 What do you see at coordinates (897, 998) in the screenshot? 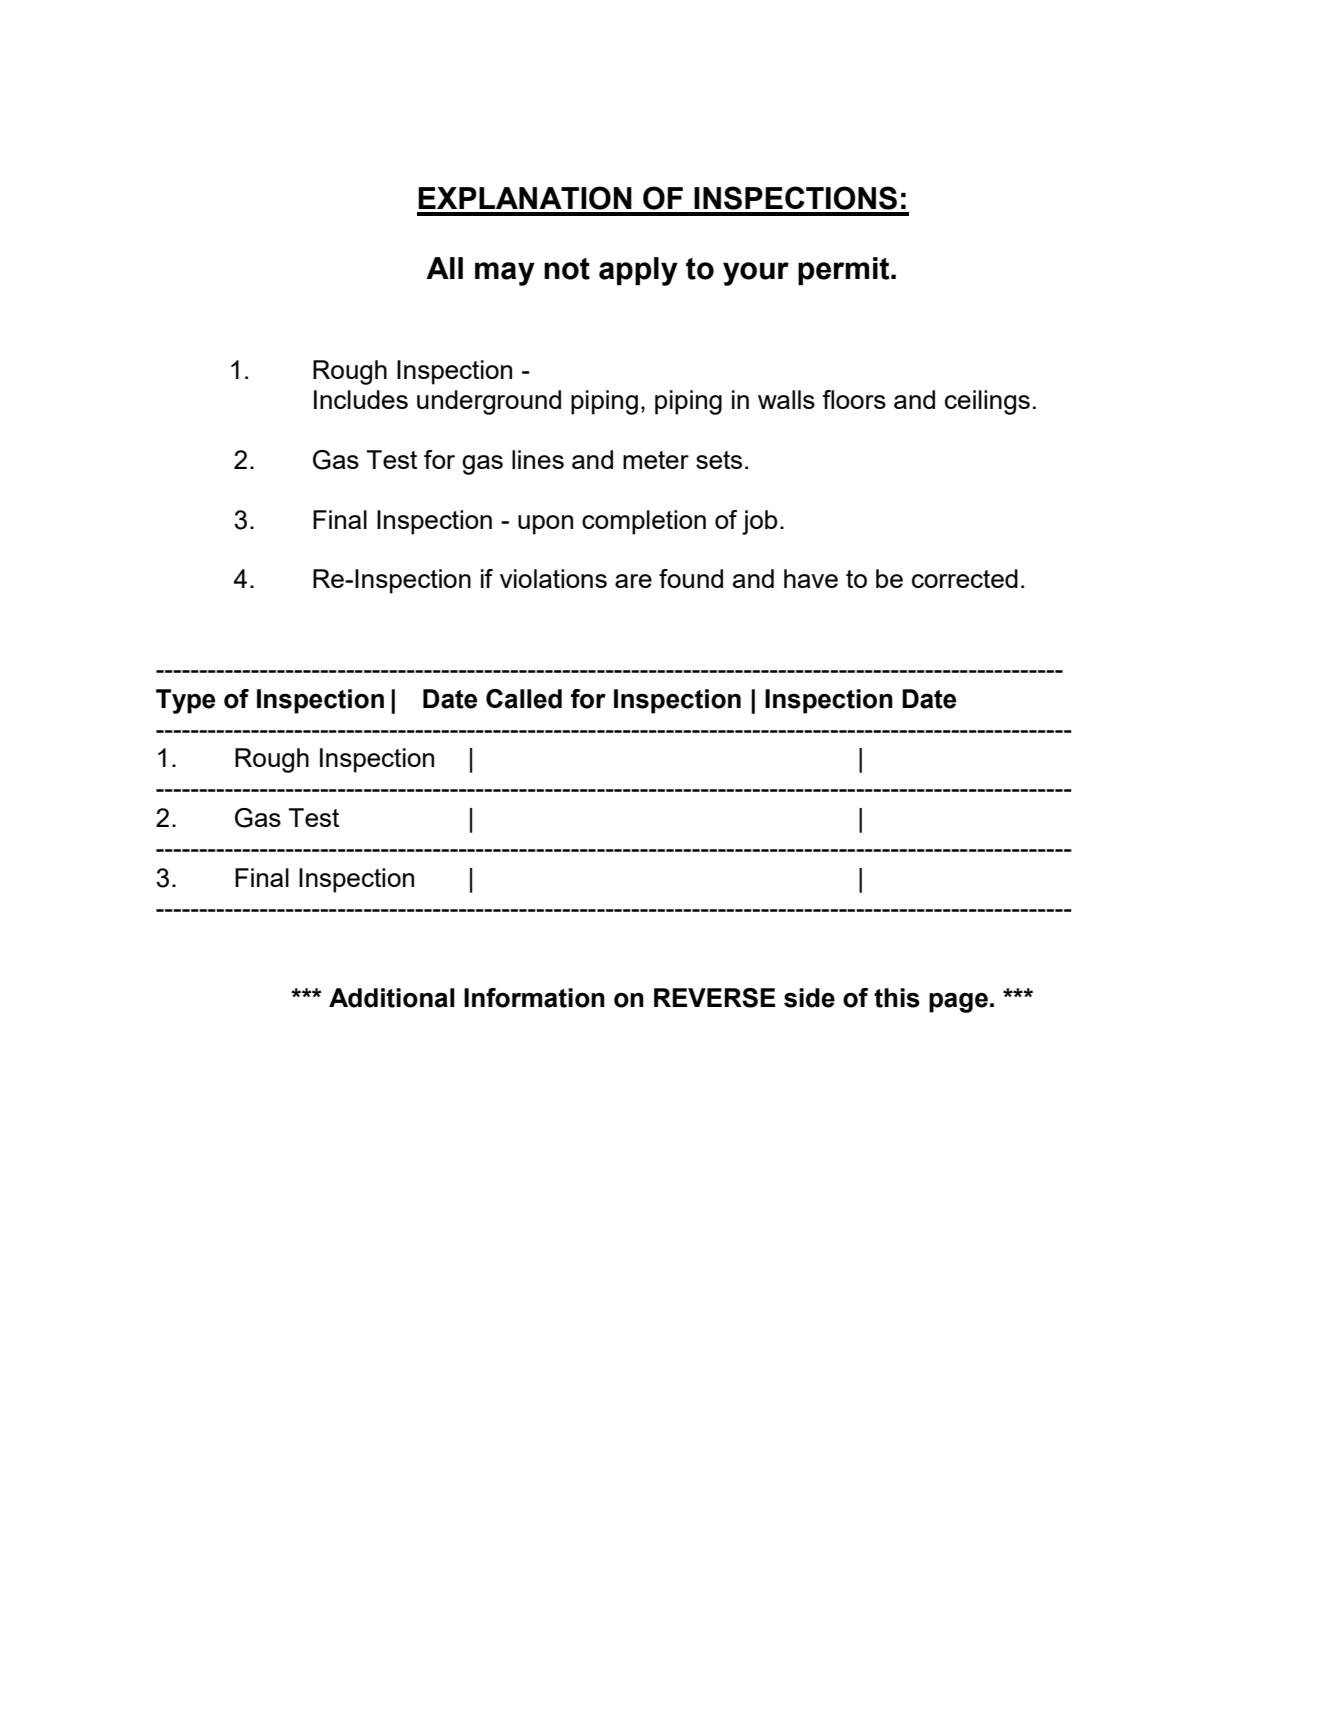
I see `this` at bounding box center [897, 998].
